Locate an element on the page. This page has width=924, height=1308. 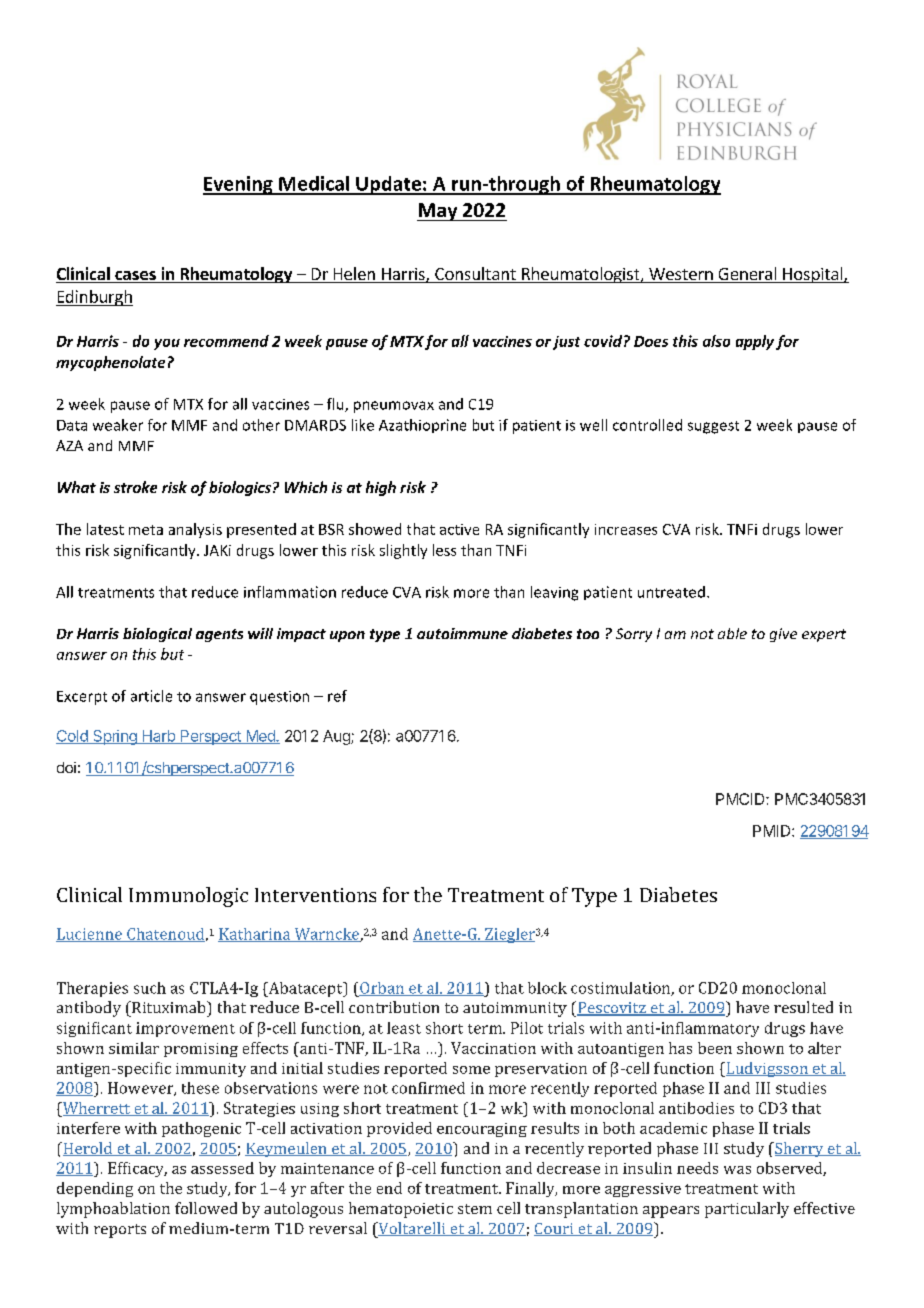
article is located at coordinates (151, 696).
